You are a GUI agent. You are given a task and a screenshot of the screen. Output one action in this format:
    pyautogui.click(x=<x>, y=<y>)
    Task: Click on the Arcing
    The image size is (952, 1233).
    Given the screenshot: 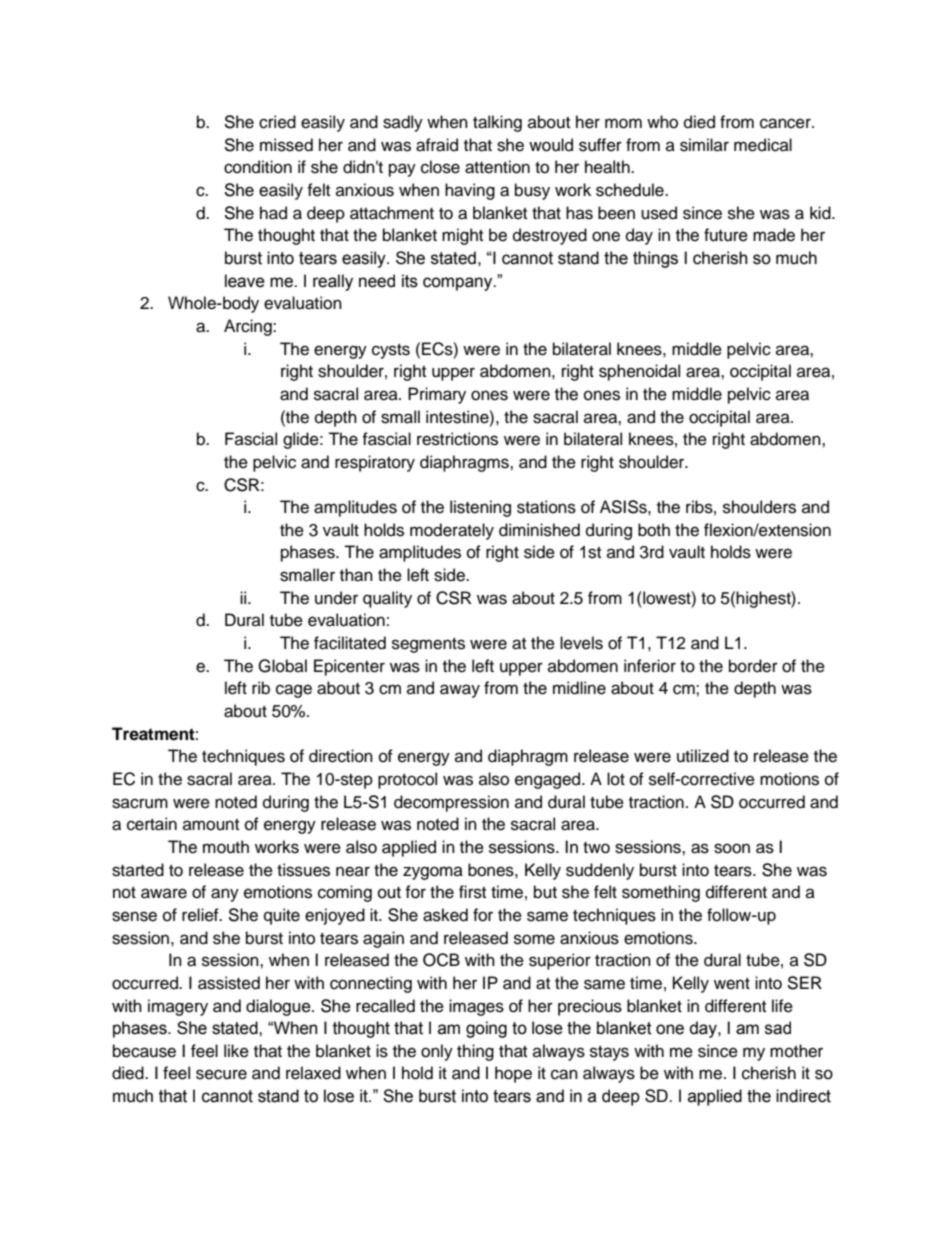 What is the action you would take?
    pyautogui.click(x=249, y=327)
